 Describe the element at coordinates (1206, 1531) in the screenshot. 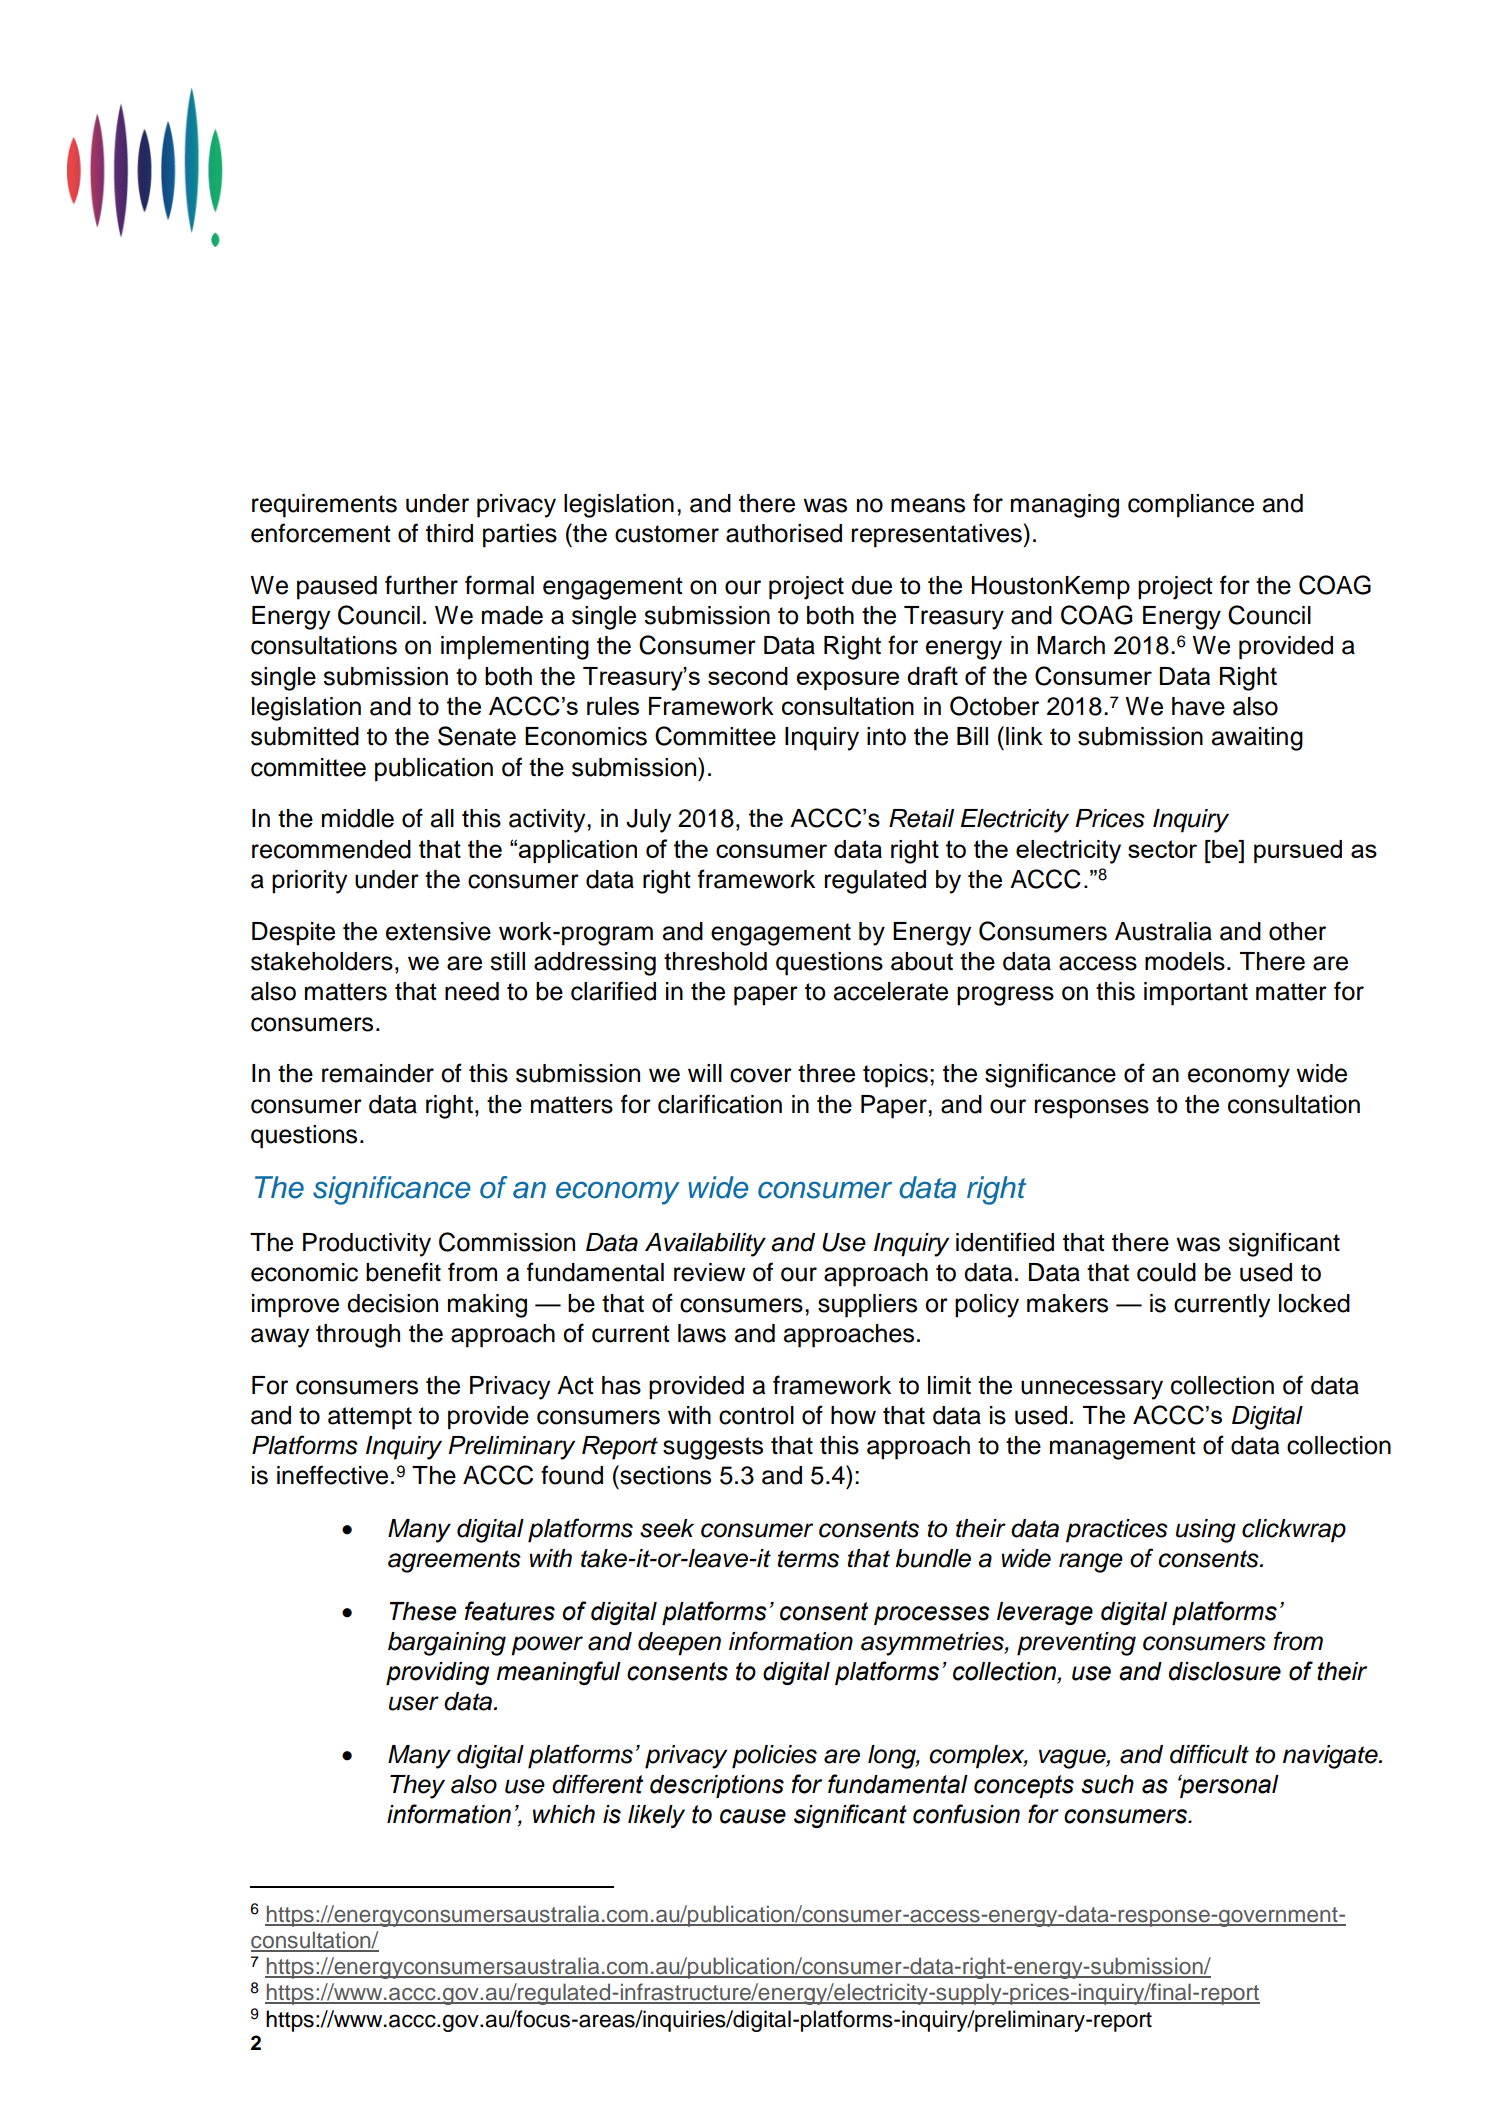

I see `using` at that location.
